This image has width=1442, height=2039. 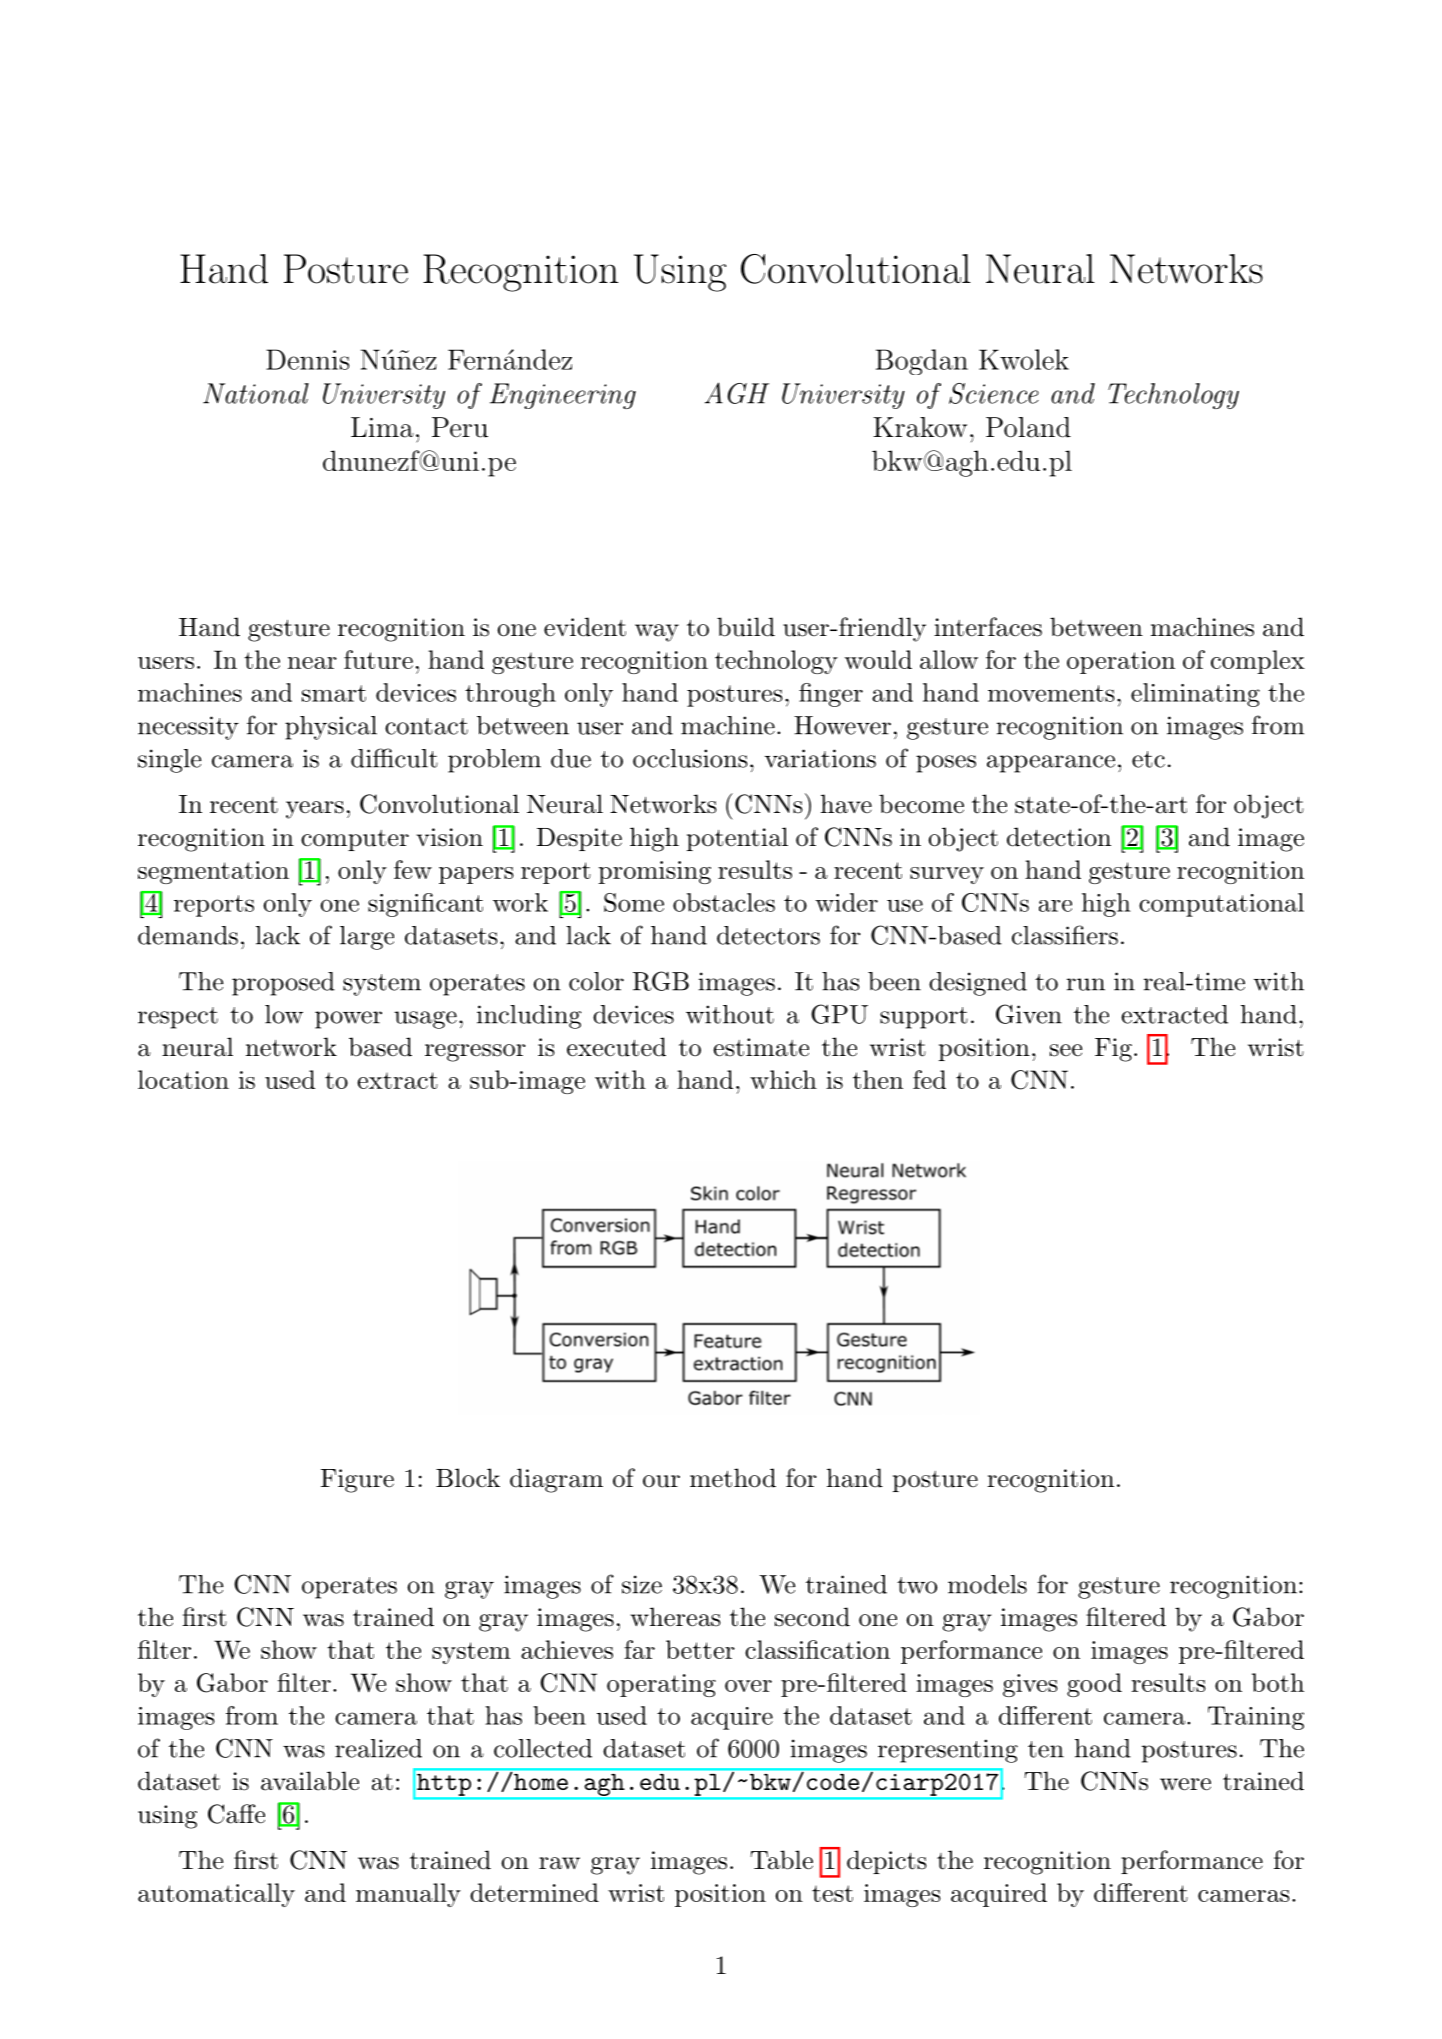 I want to click on physical, so click(x=331, y=728).
